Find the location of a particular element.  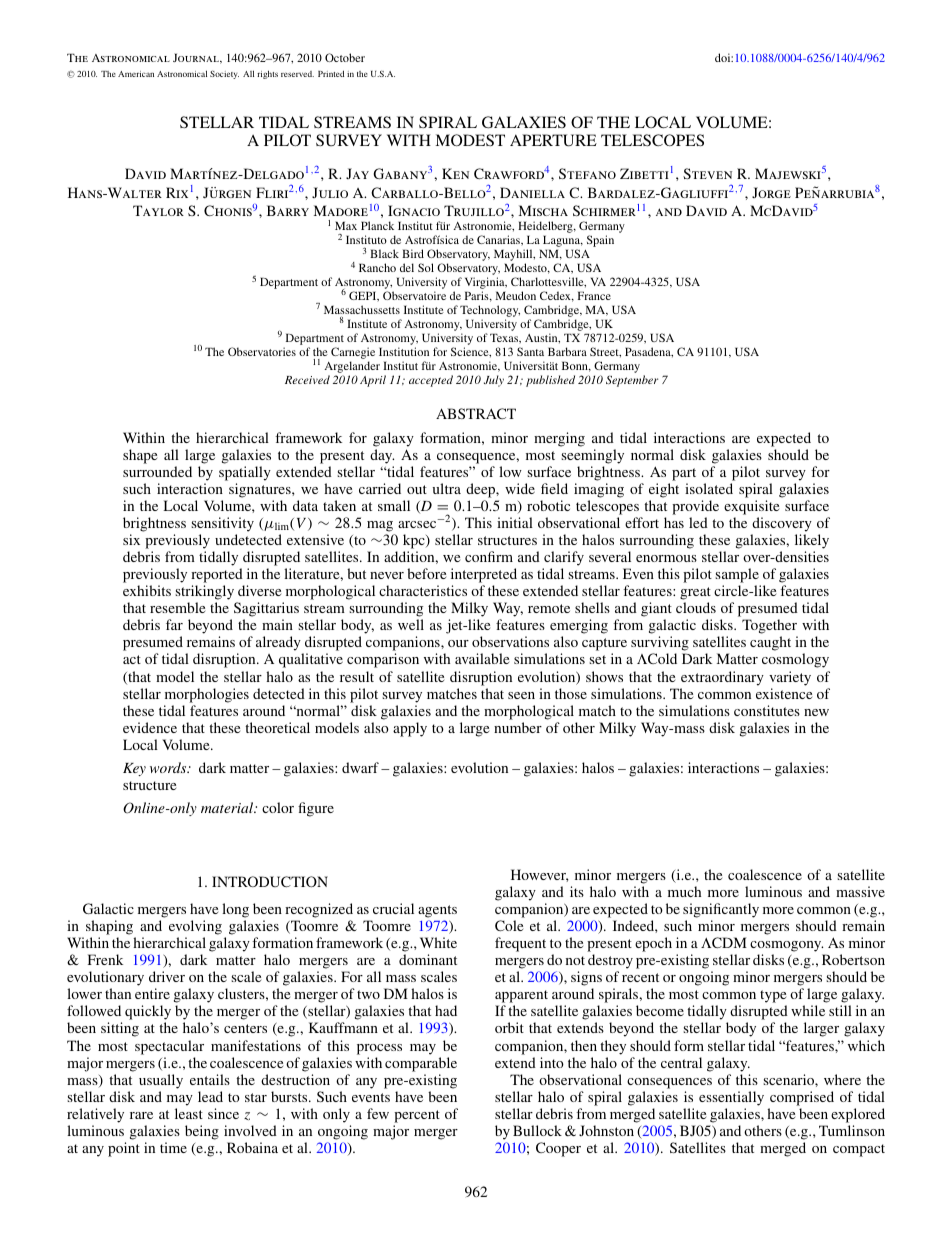

shape is located at coordinates (140, 456).
